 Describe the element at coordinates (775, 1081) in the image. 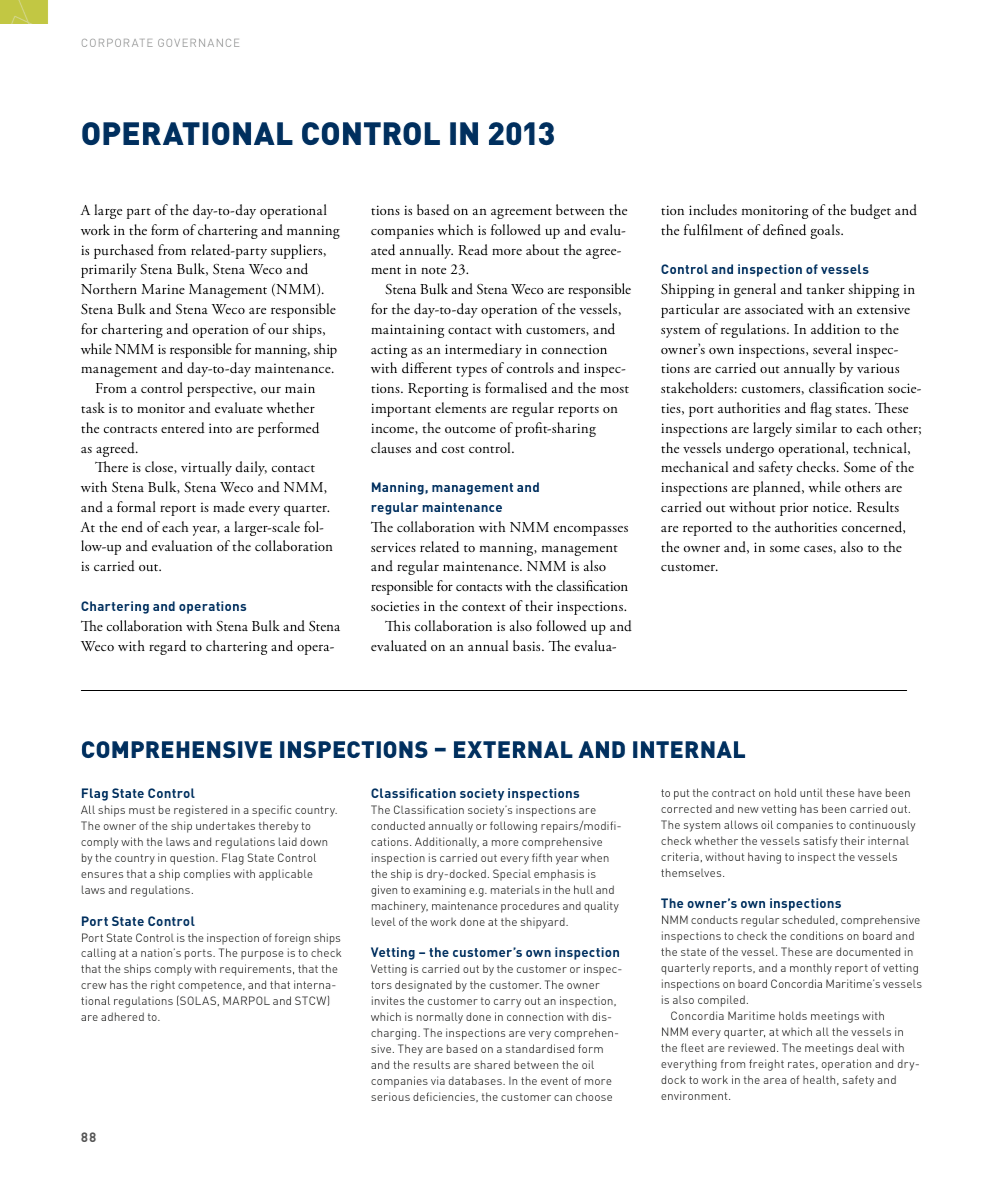

I see `area` at that location.
